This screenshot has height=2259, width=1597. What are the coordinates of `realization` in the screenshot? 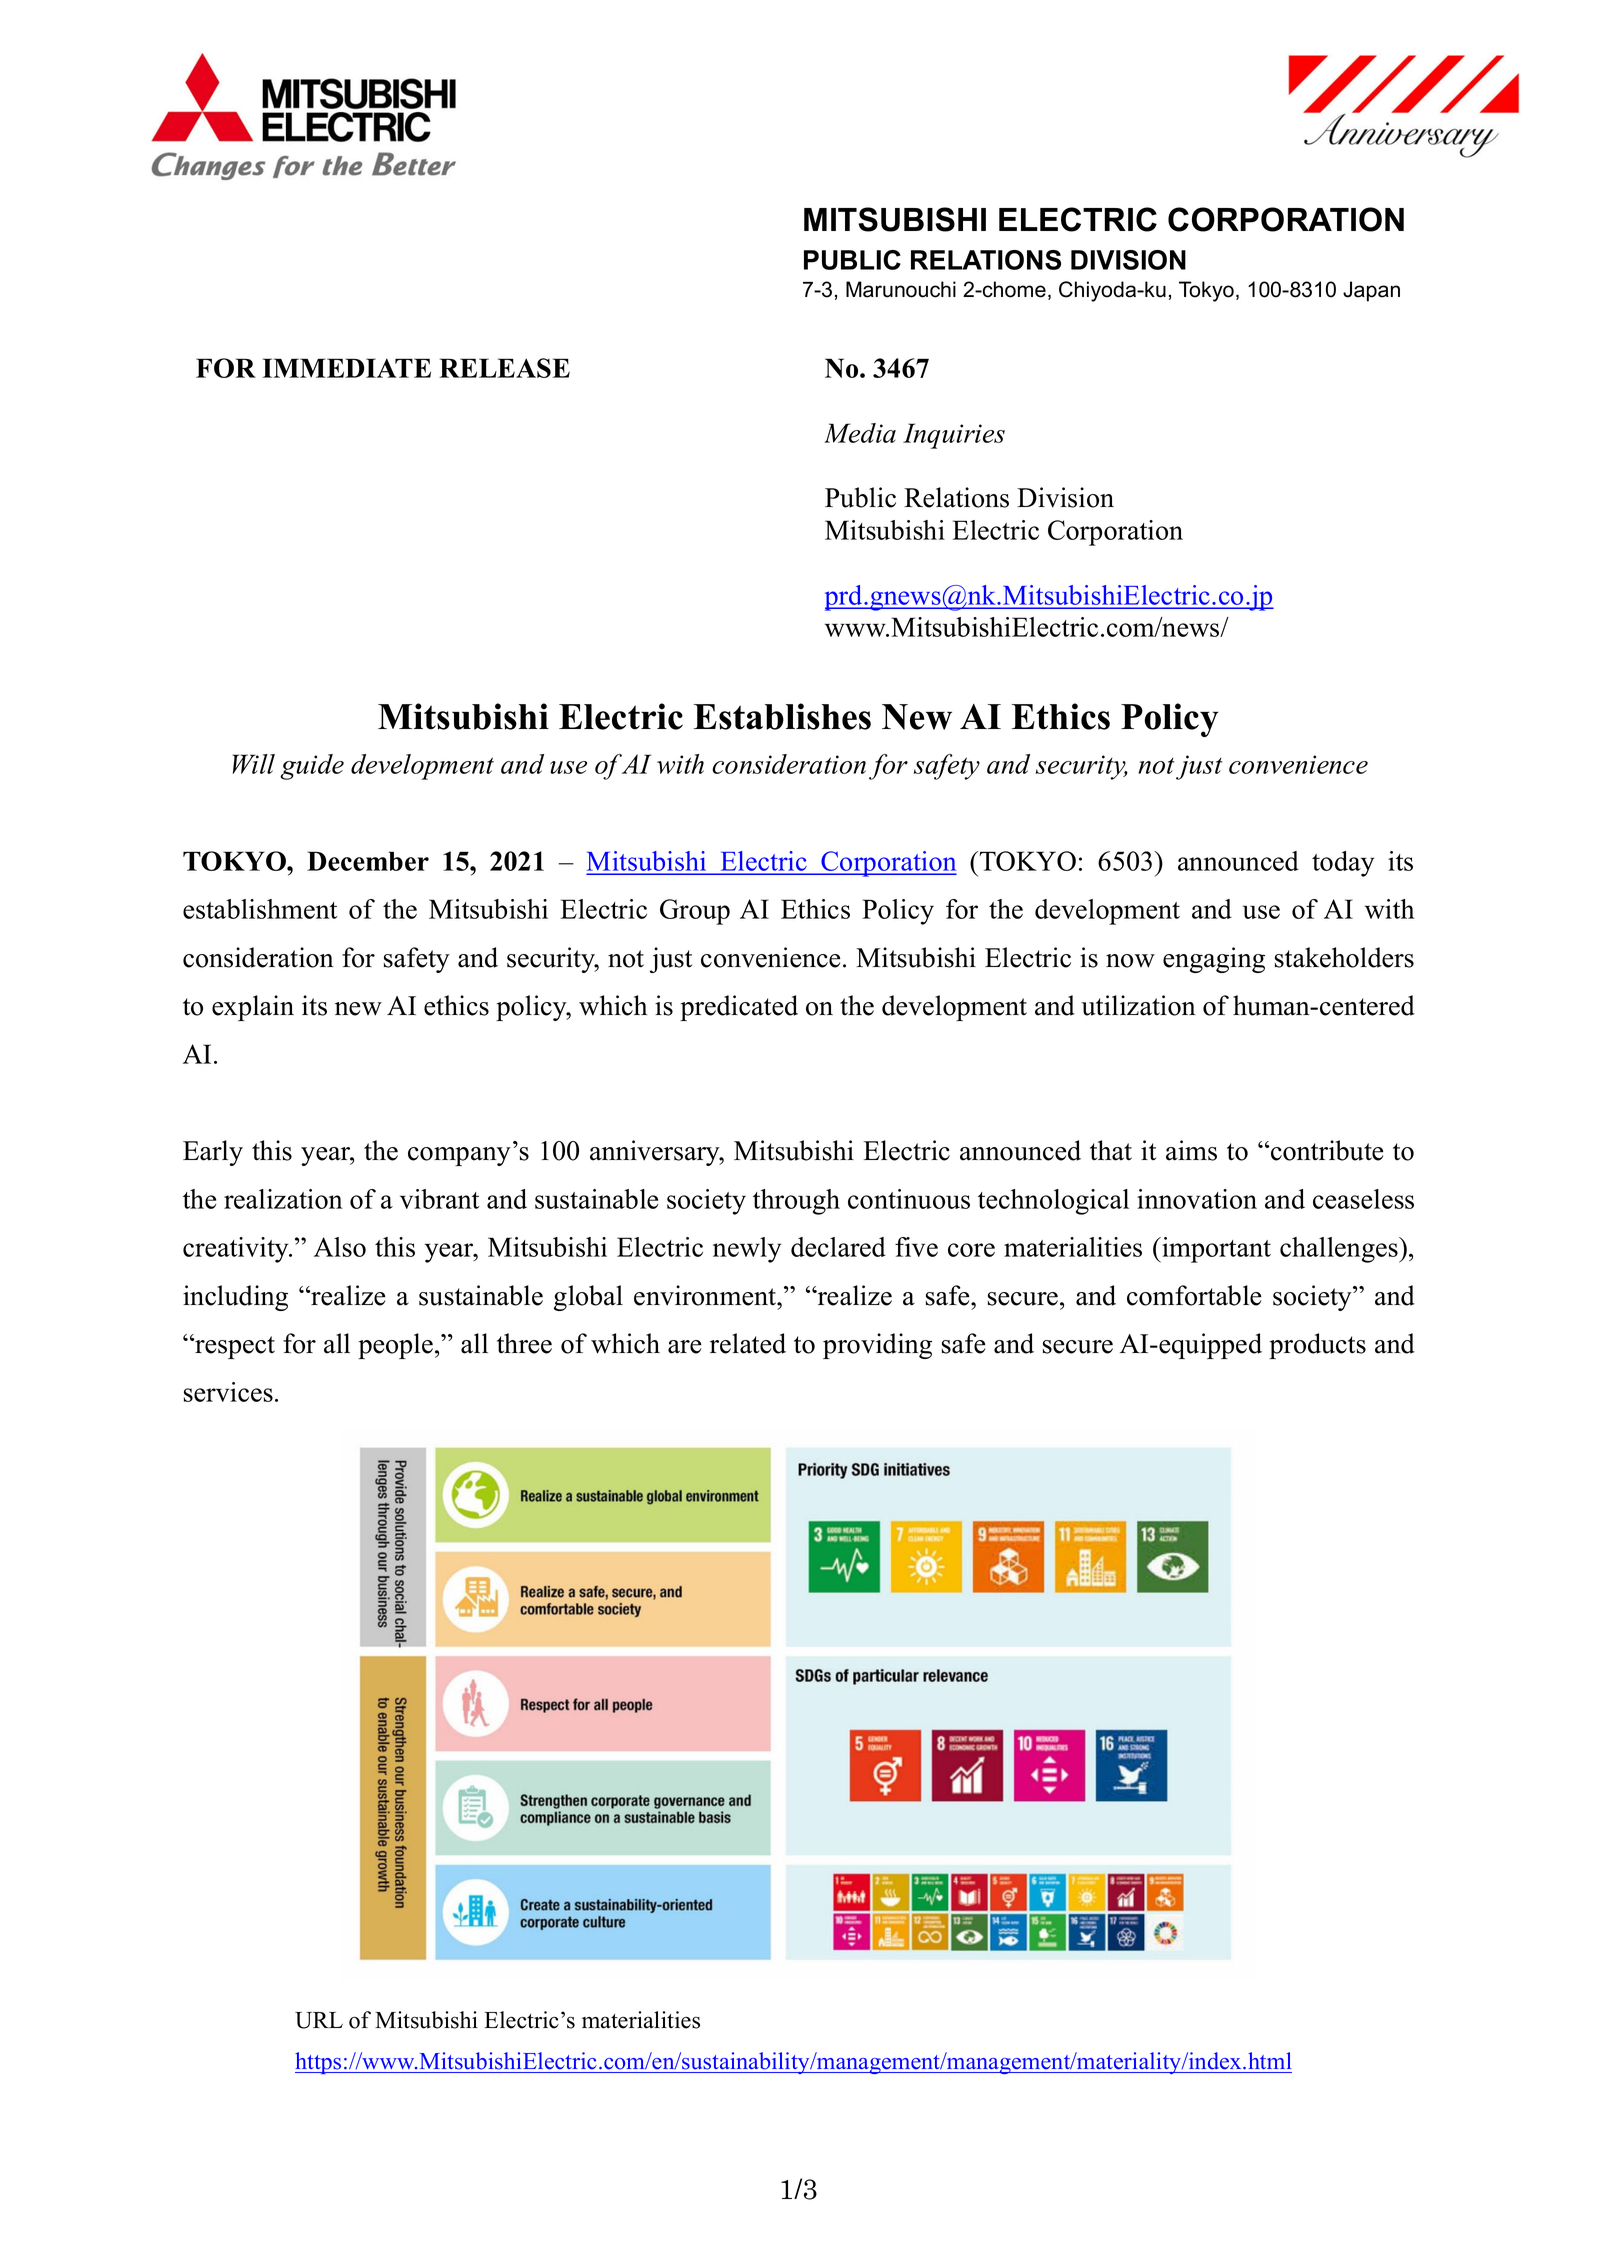 It's located at (283, 1199).
